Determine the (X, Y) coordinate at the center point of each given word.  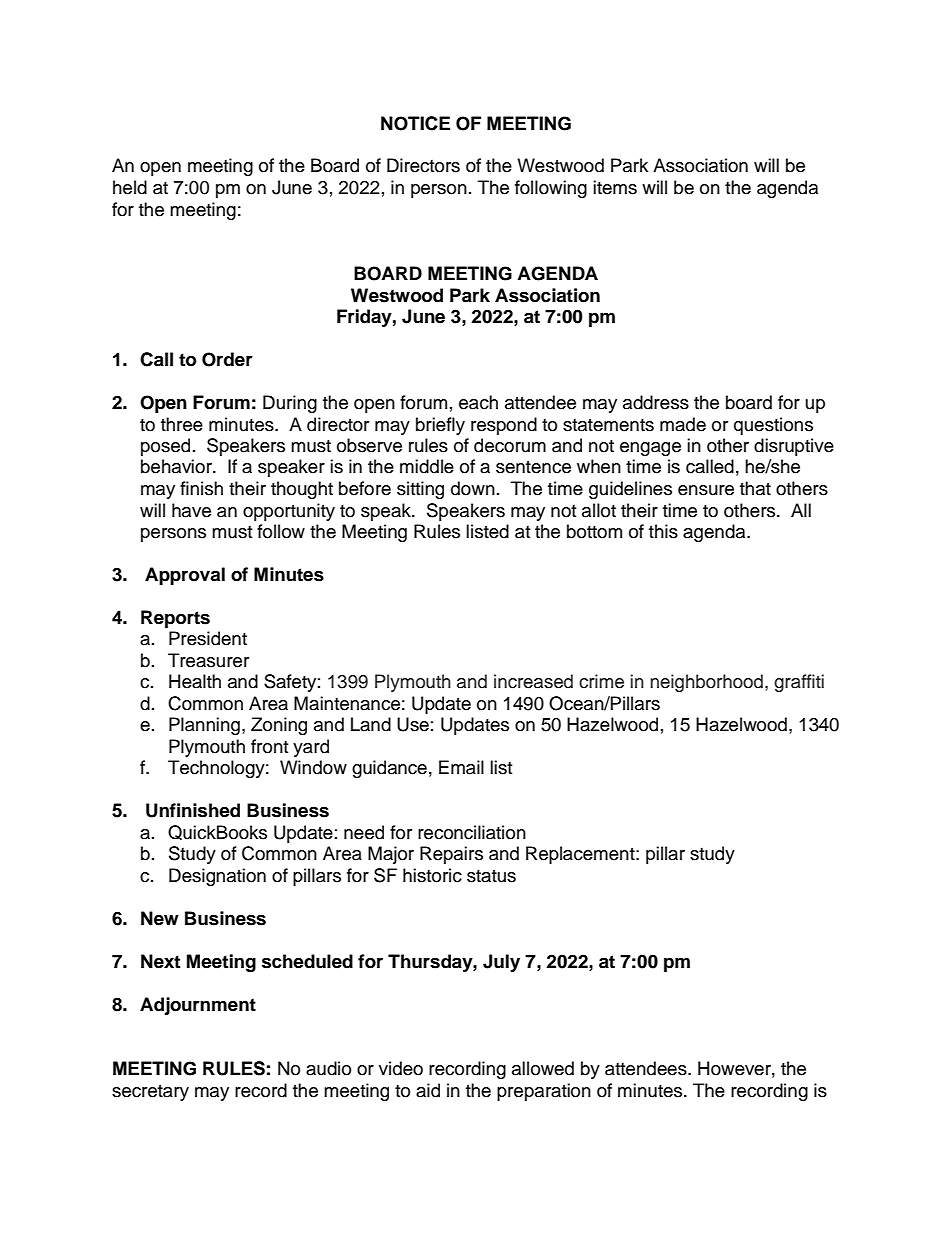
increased (533, 681)
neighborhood (706, 683)
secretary (150, 1093)
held (130, 187)
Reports (175, 619)
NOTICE (415, 123)
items (615, 187)
